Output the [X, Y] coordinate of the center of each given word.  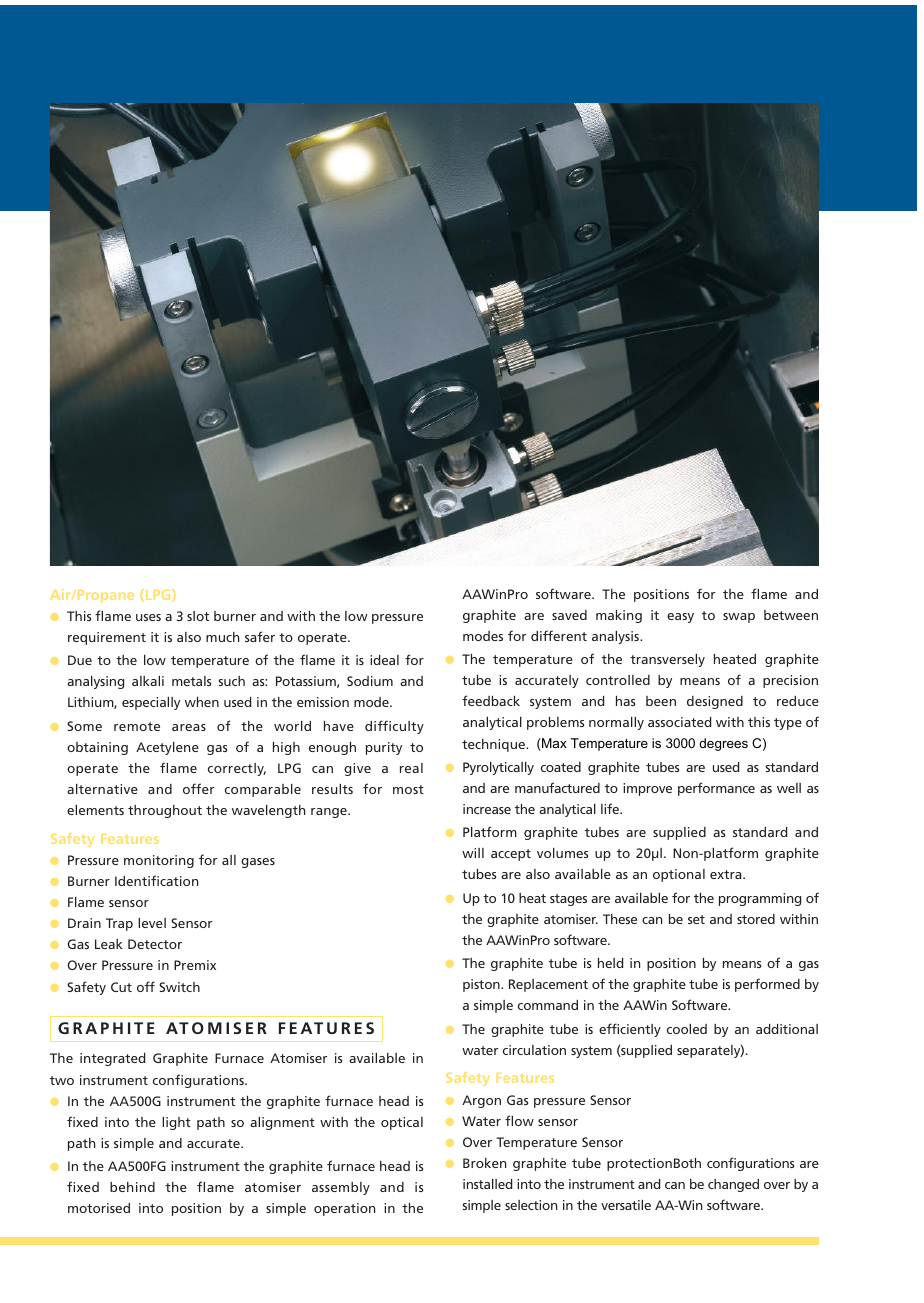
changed [733, 1185]
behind [132, 1187]
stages [568, 900]
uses [148, 617]
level [152, 923]
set [696, 919]
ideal [384, 660]
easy [680, 618]
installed [487, 1184]
